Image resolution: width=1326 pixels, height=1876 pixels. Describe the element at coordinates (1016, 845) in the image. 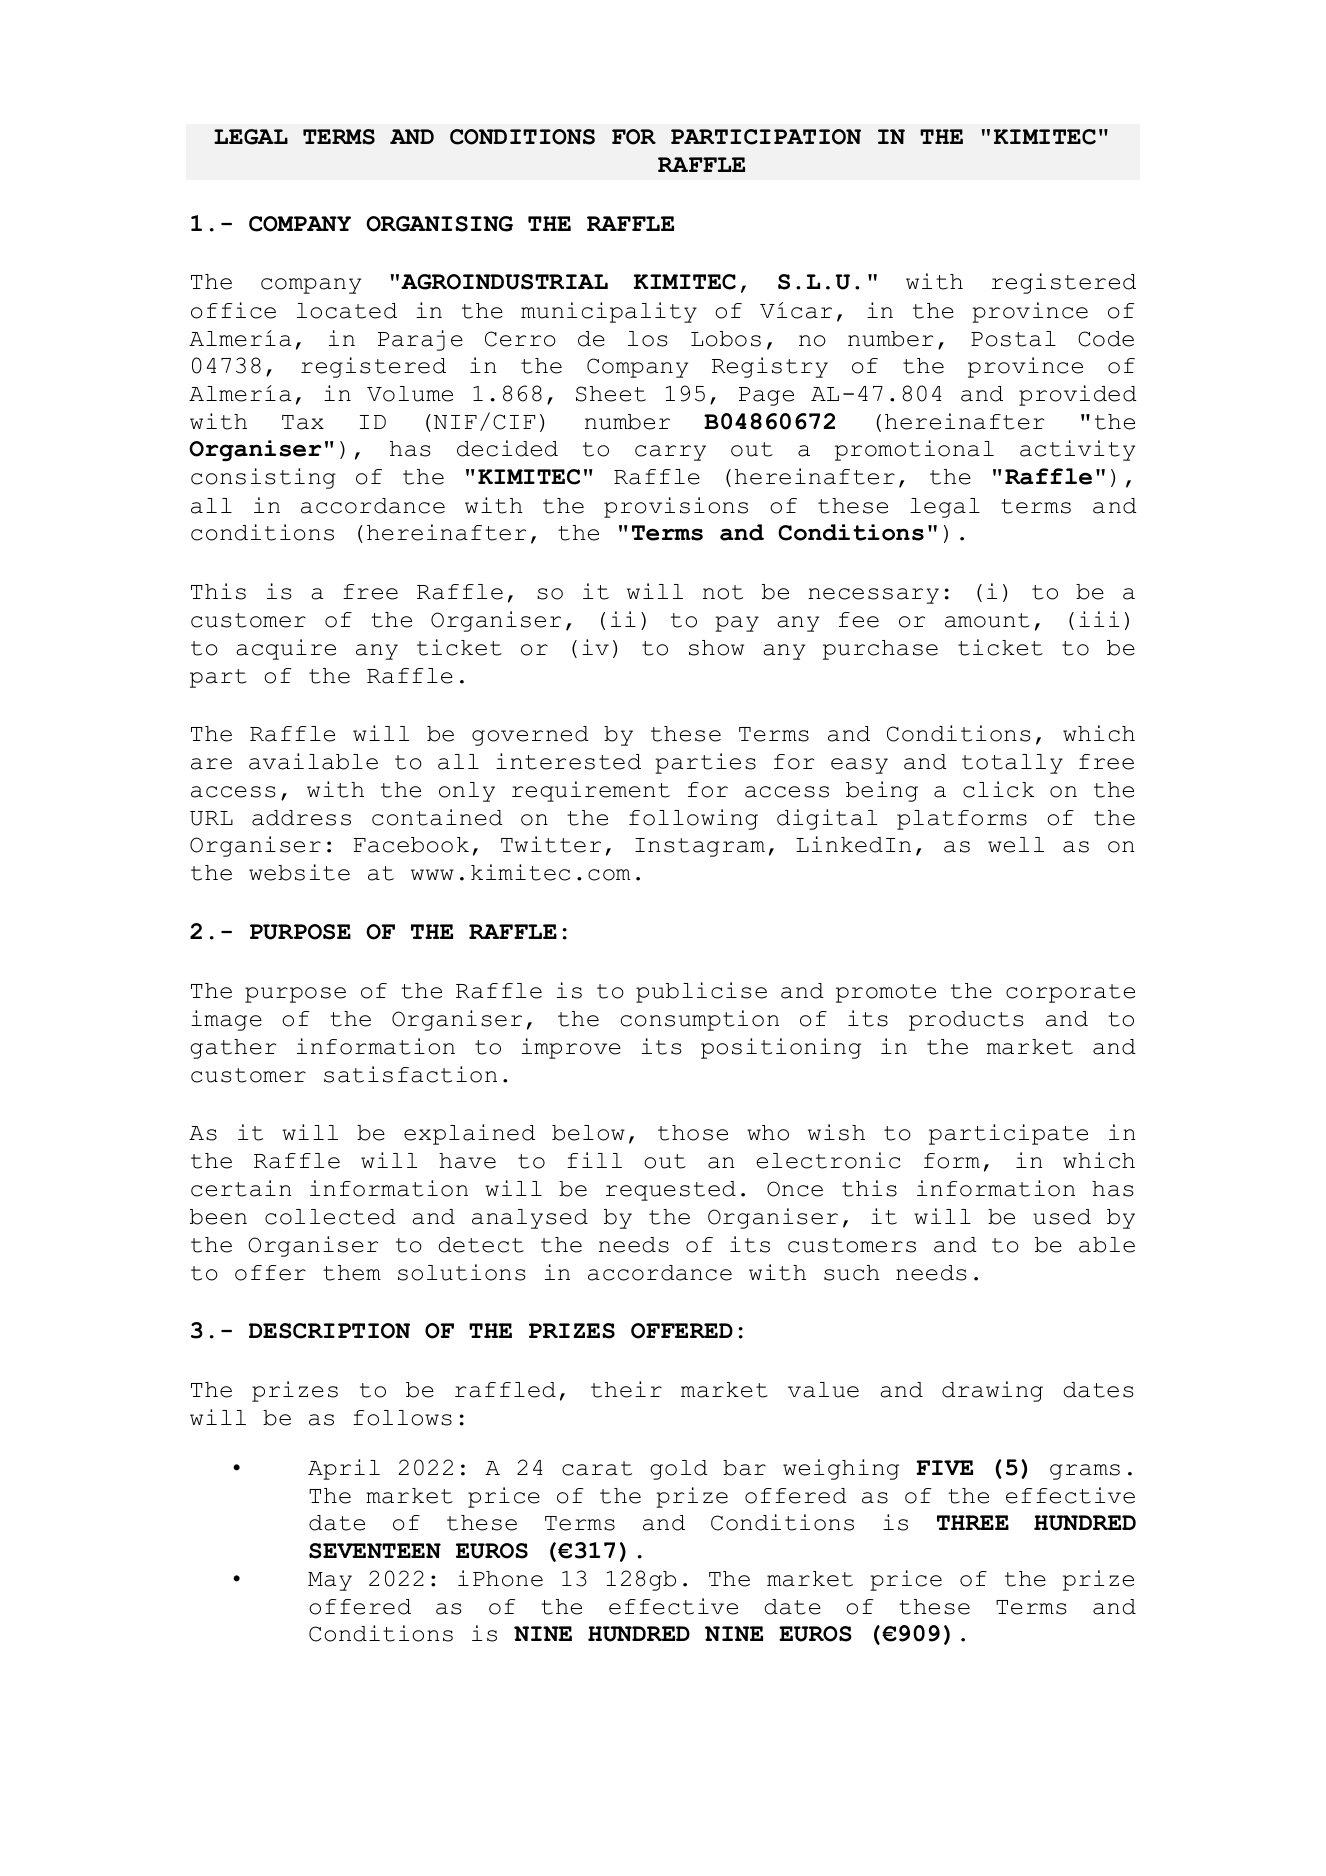

I see `well` at that location.
